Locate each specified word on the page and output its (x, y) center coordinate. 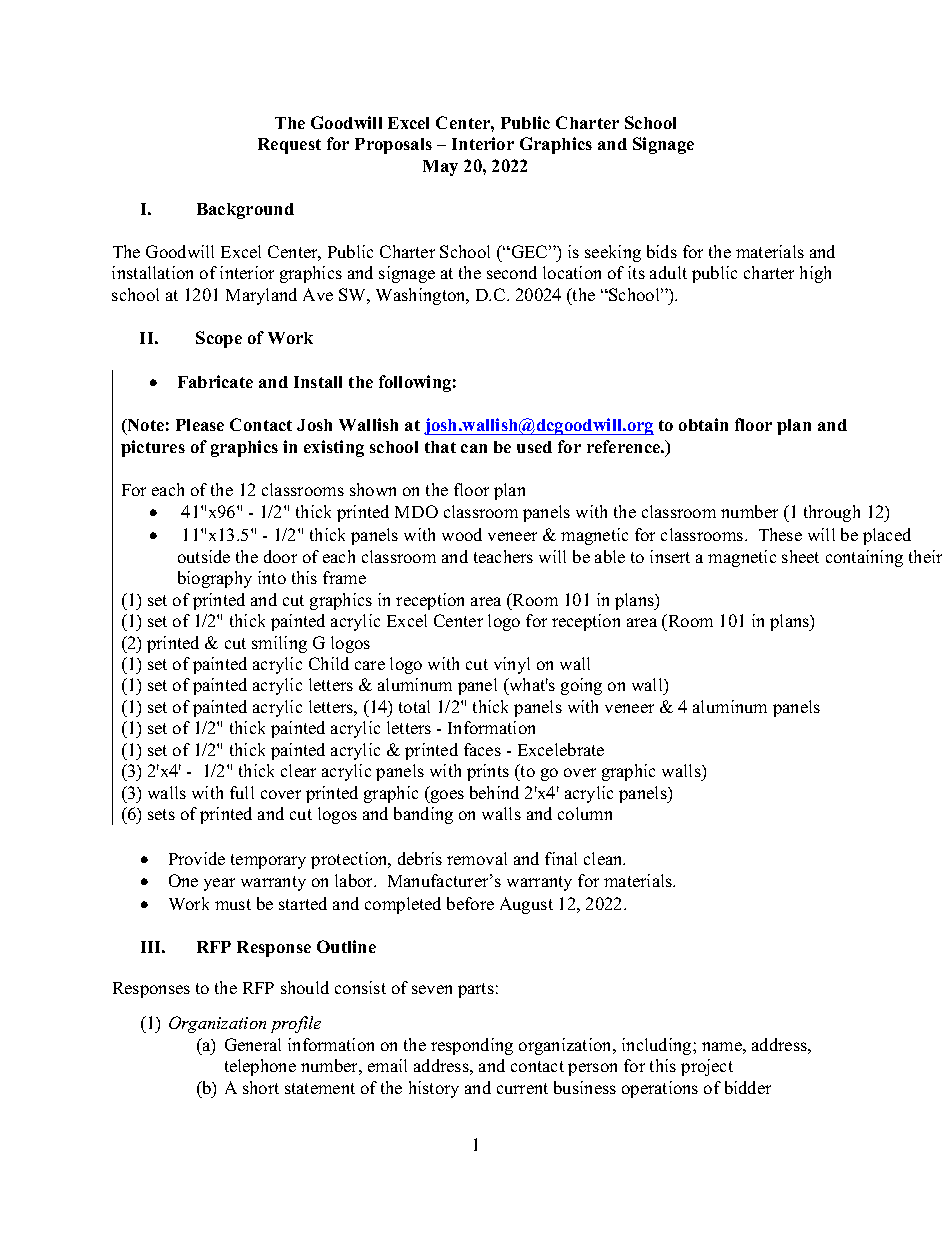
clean (604, 858)
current (522, 1088)
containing (864, 558)
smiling (279, 644)
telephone (260, 1067)
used (534, 447)
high (815, 274)
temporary (268, 861)
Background (245, 211)
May (440, 168)
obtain (703, 424)
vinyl (512, 665)
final (561, 858)
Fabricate (215, 381)
